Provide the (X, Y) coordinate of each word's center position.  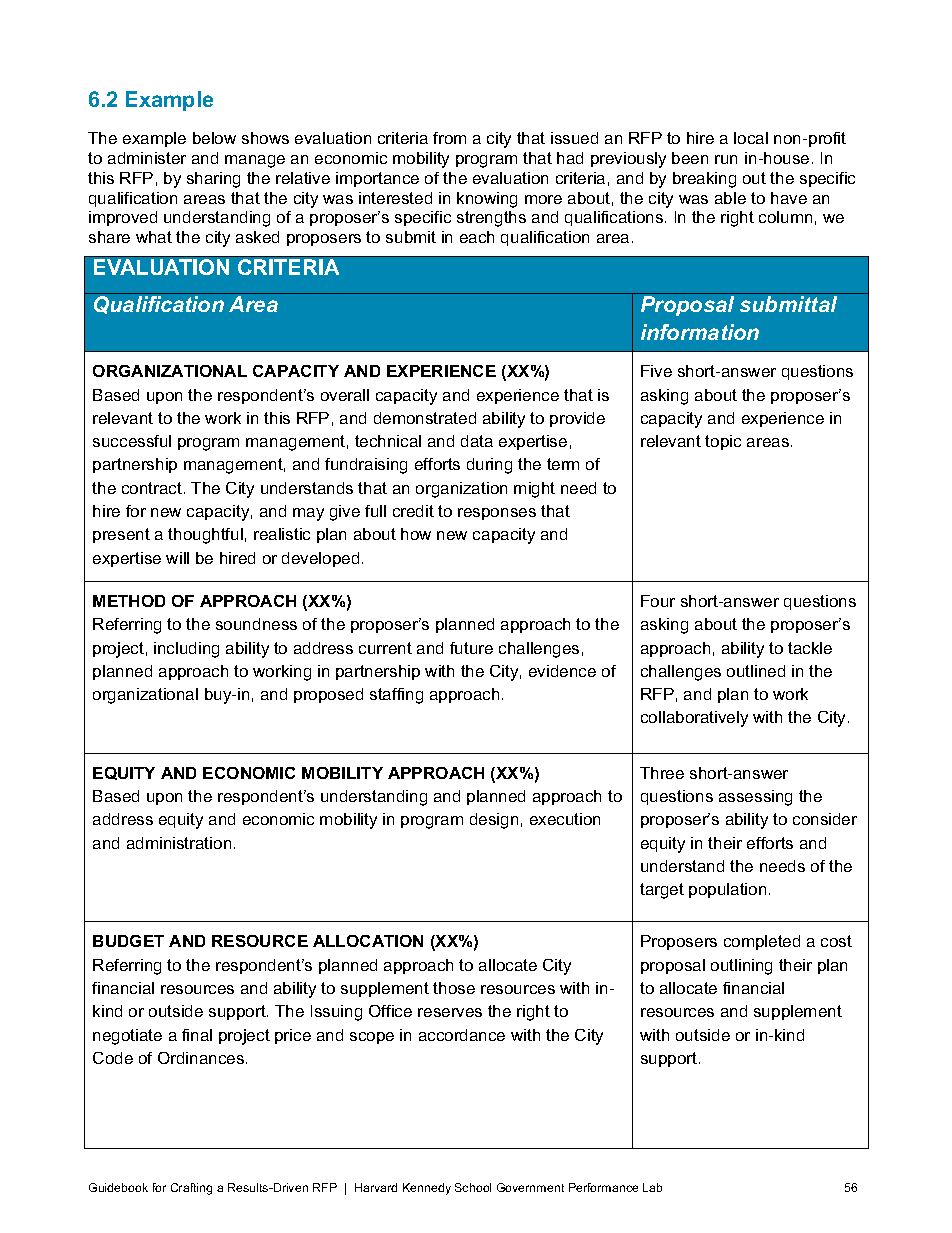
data (477, 441)
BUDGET (128, 941)
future (471, 648)
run (726, 159)
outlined (756, 671)
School (473, 1187)
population (727, 890)
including (186, 650)
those (454, 988)
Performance (603, 1187)
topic (723, 442)
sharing (213, 180)
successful (132, 441)
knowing (487, 200)
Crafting (191, 1189)
